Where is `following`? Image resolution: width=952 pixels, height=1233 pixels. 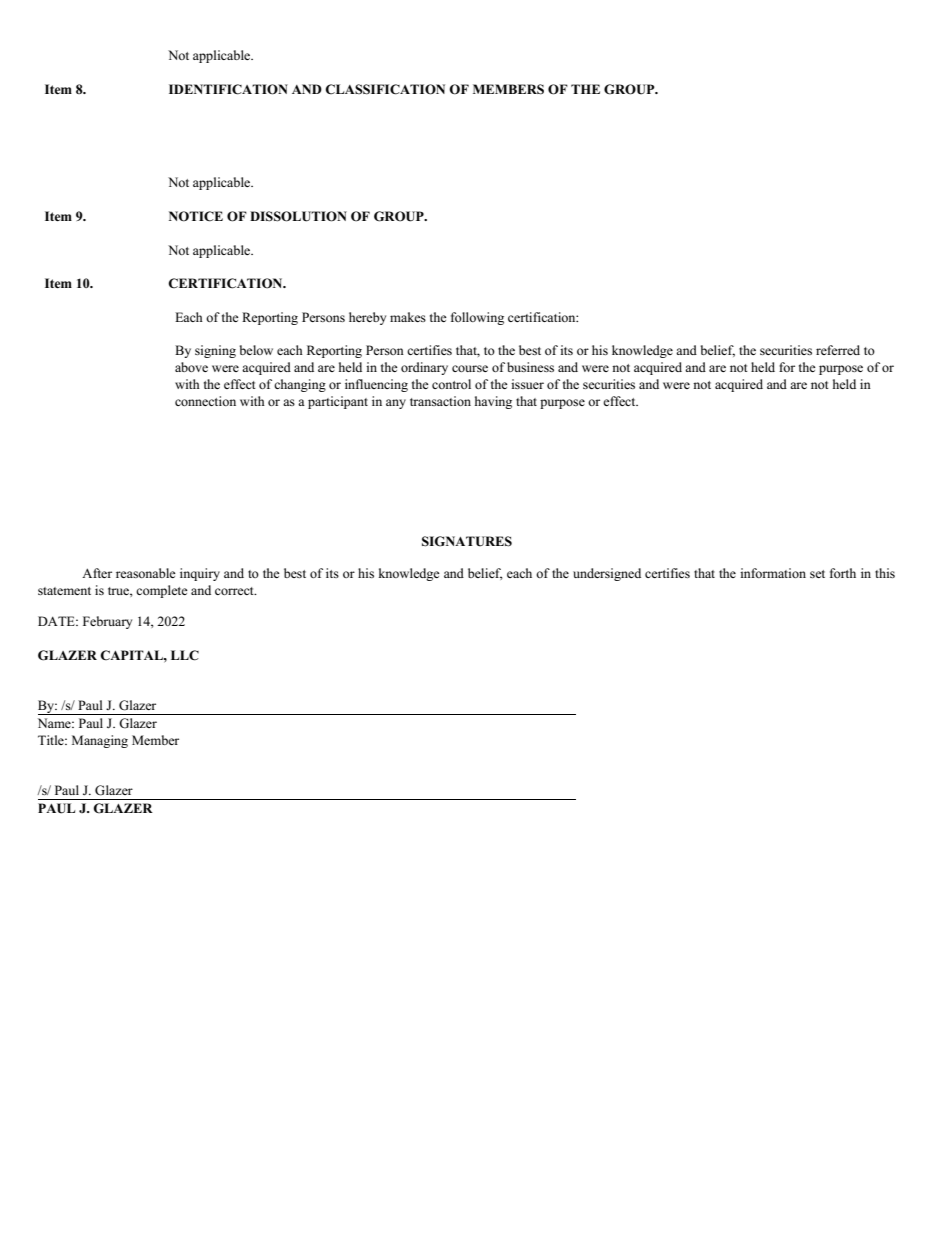
following is located at coordinates (477, 318).
